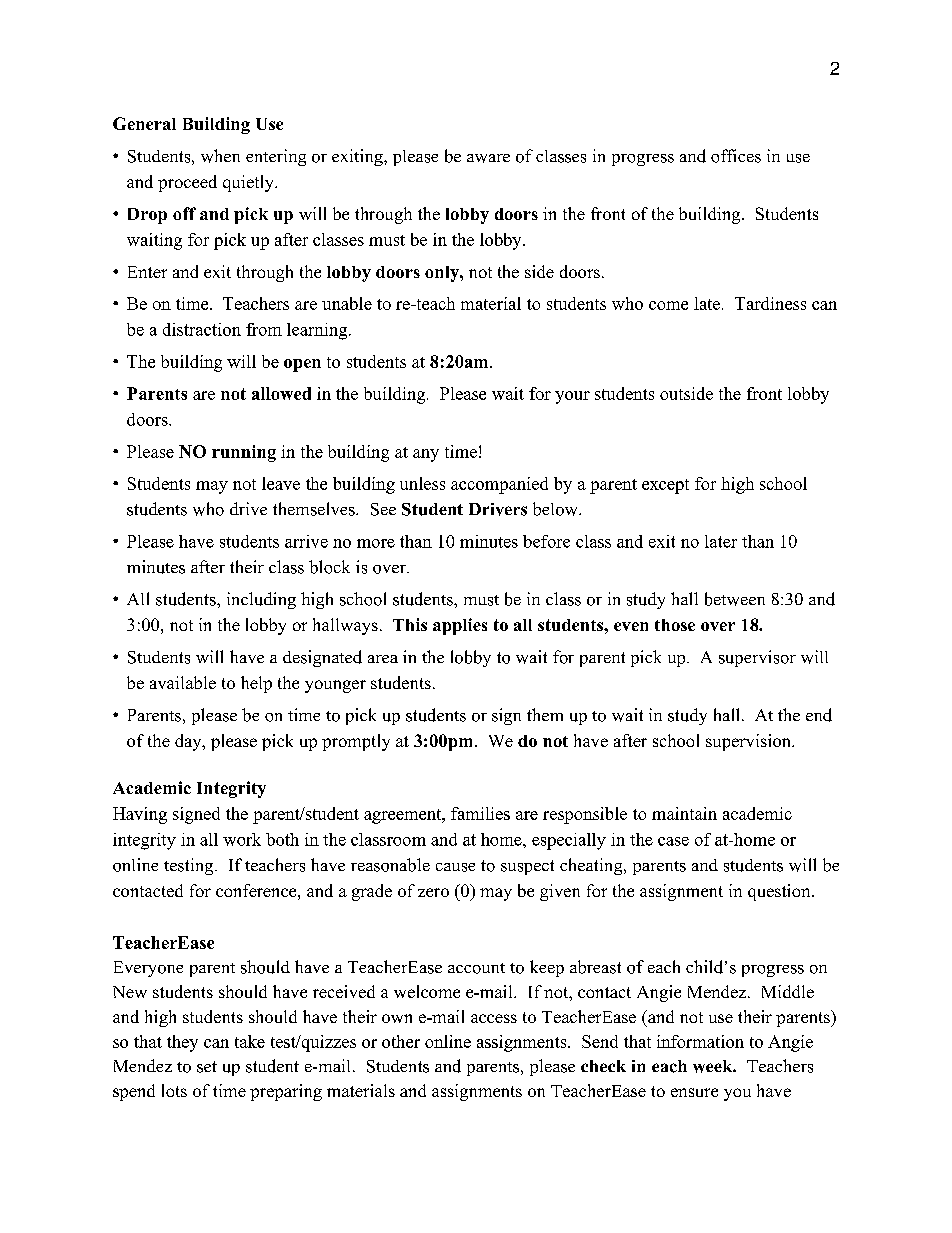 The height and width of the document is (1233, 952). What do you see at coordinates (261, 600) in the document?
I see `including` at bounding box center [261, 600].
